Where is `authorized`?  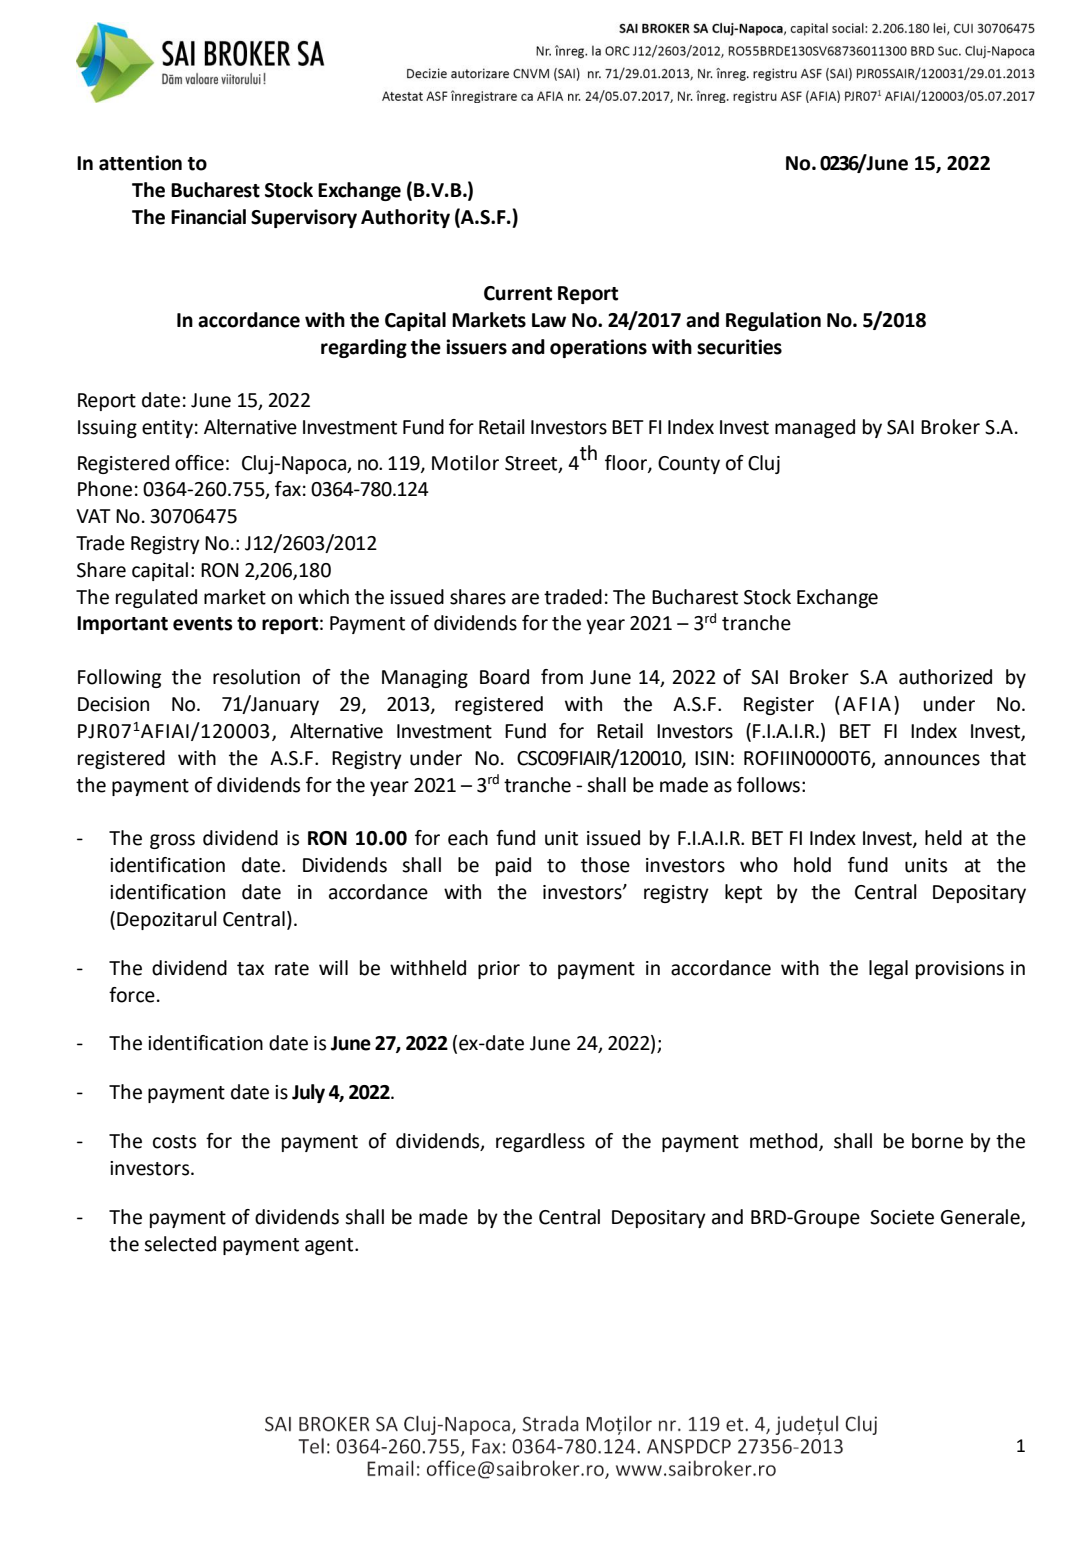
authorized is located at coordinates (945, 677).
